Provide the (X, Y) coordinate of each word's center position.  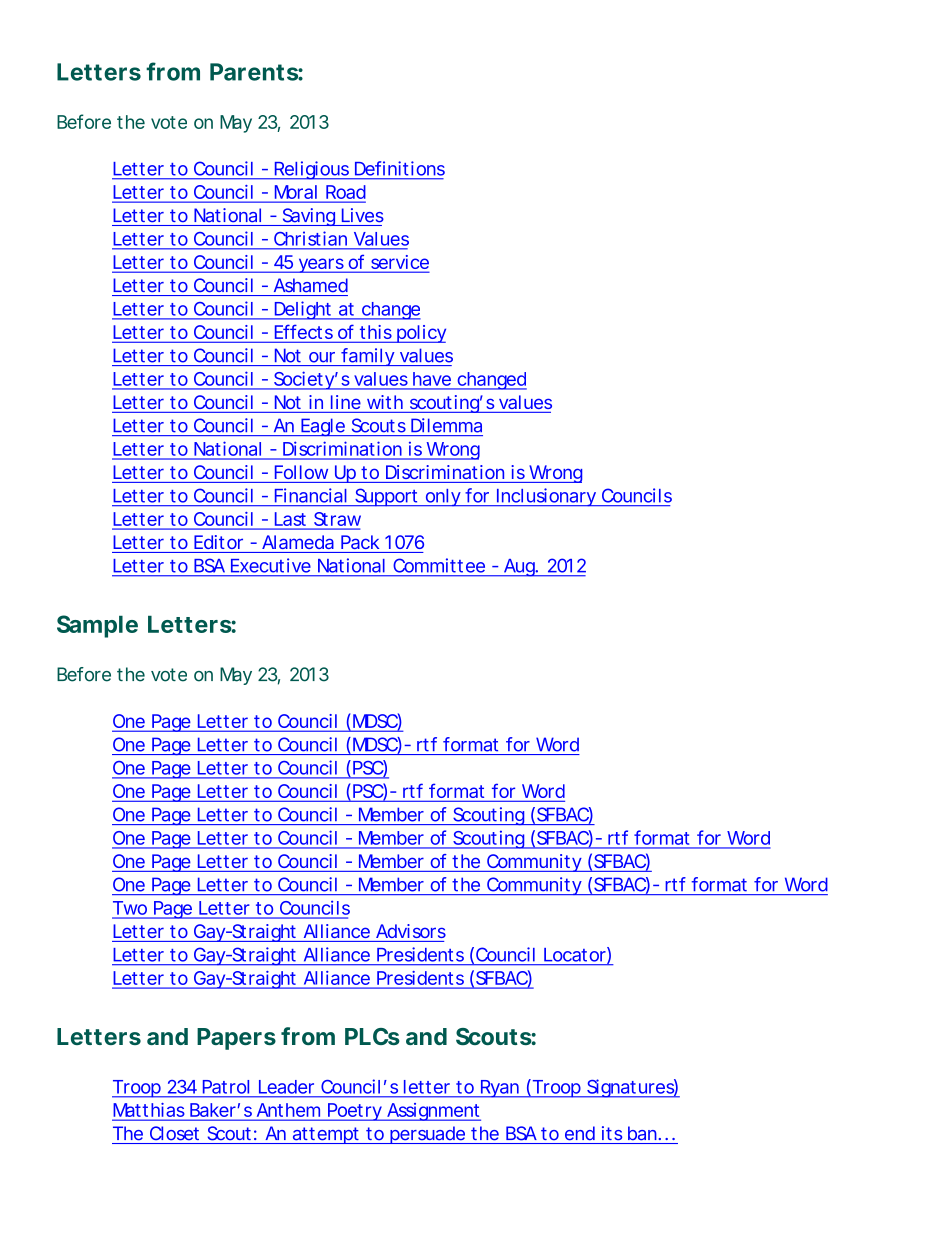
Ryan (499, 1089)
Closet (174, 1133)
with (385, 402)
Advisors (411, 931)
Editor (218, 542)
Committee (439, 565)
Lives (363, 215)
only (443, 498)
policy (420, 334)
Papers (236, 1039)
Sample (97, 626)
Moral (296, 192)
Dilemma (446, 425)
